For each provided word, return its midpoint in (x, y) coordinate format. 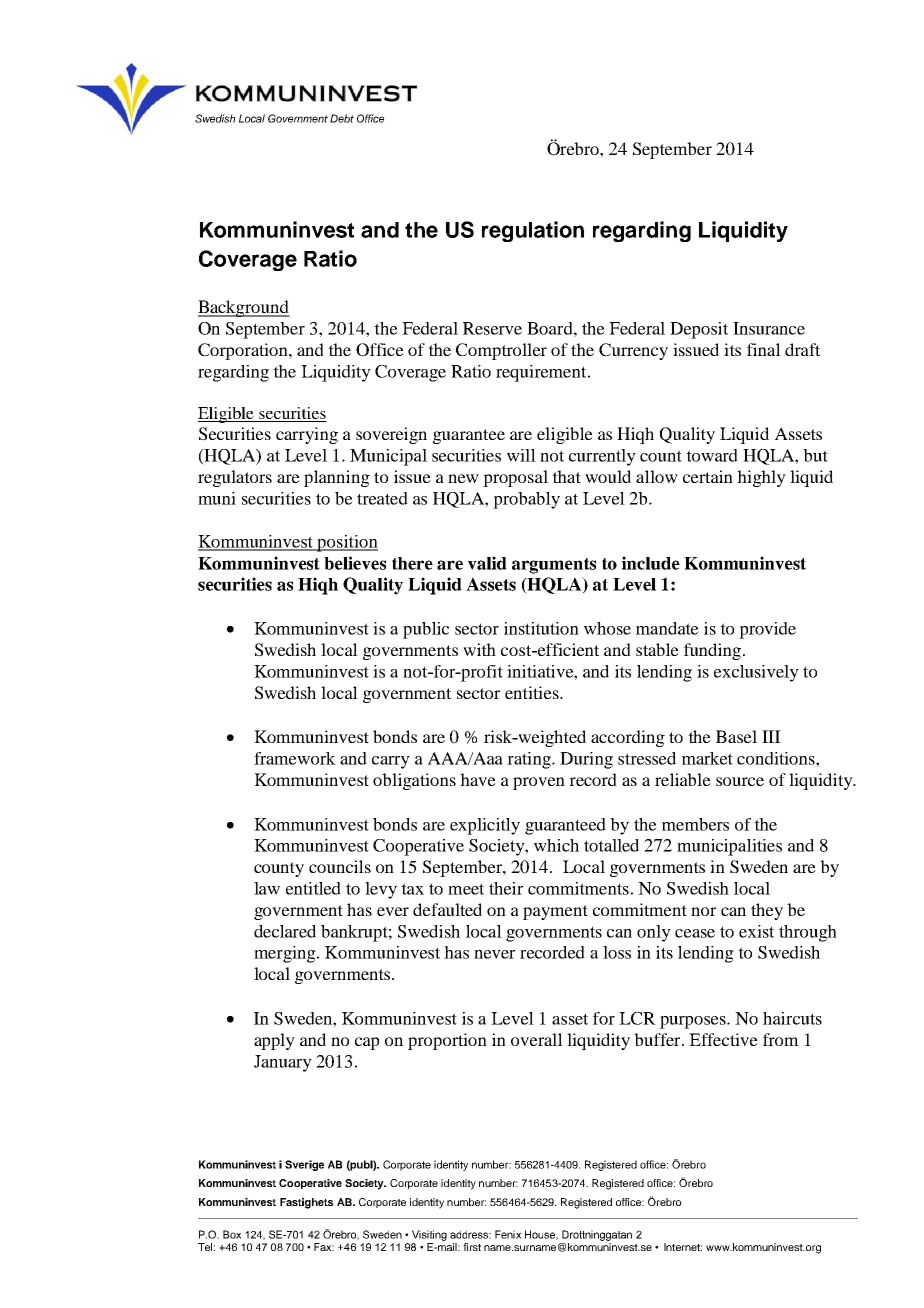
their (506, 888)
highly (761, 478)
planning (337, 478)
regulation (533, 231)
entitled (313, 888)
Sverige (304, 1165)
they (767, 911)
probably (526, 500)
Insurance (769, 328)
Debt (342, 118)
